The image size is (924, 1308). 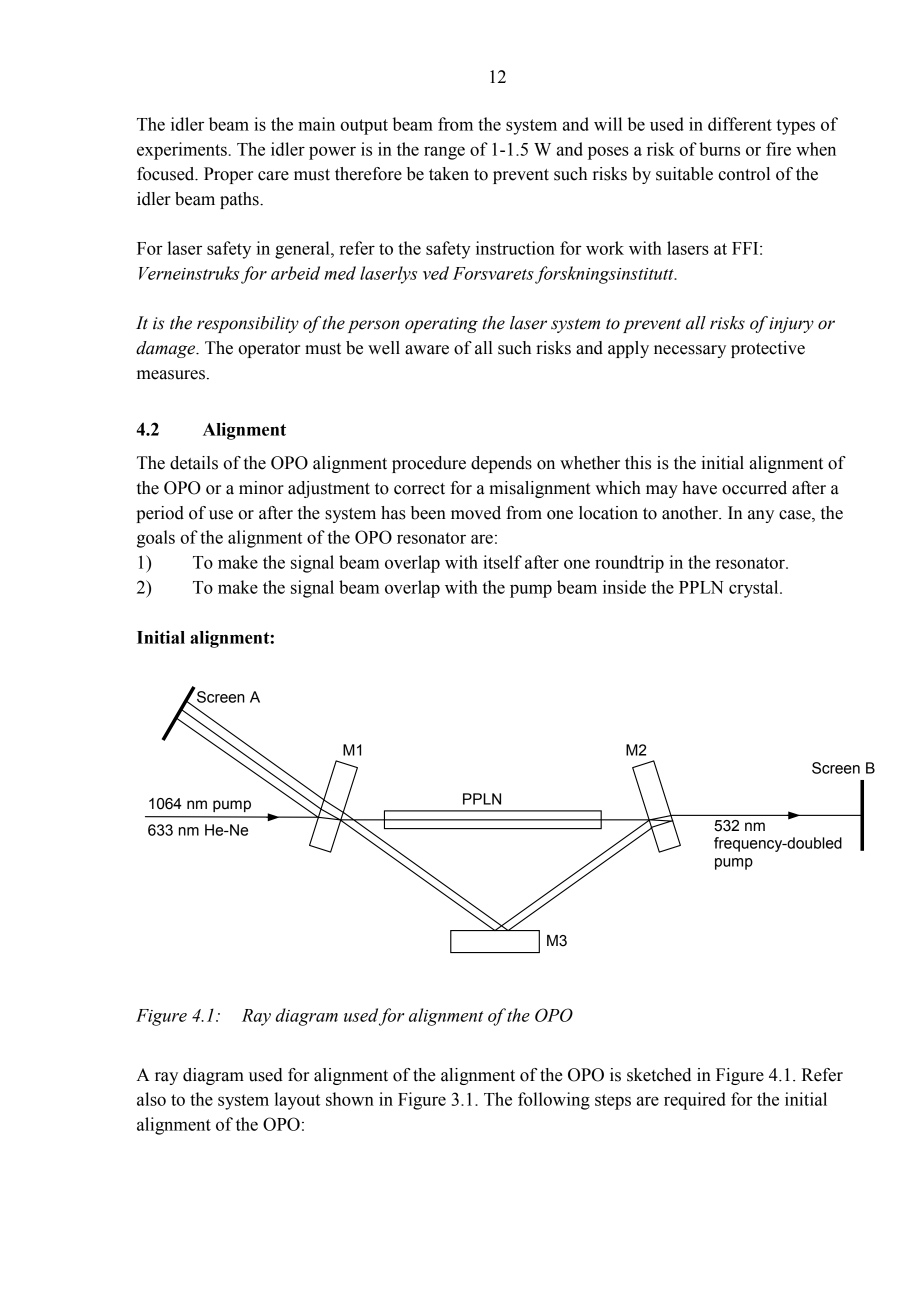 I want to click on itself, so click(x=502, y=562).
